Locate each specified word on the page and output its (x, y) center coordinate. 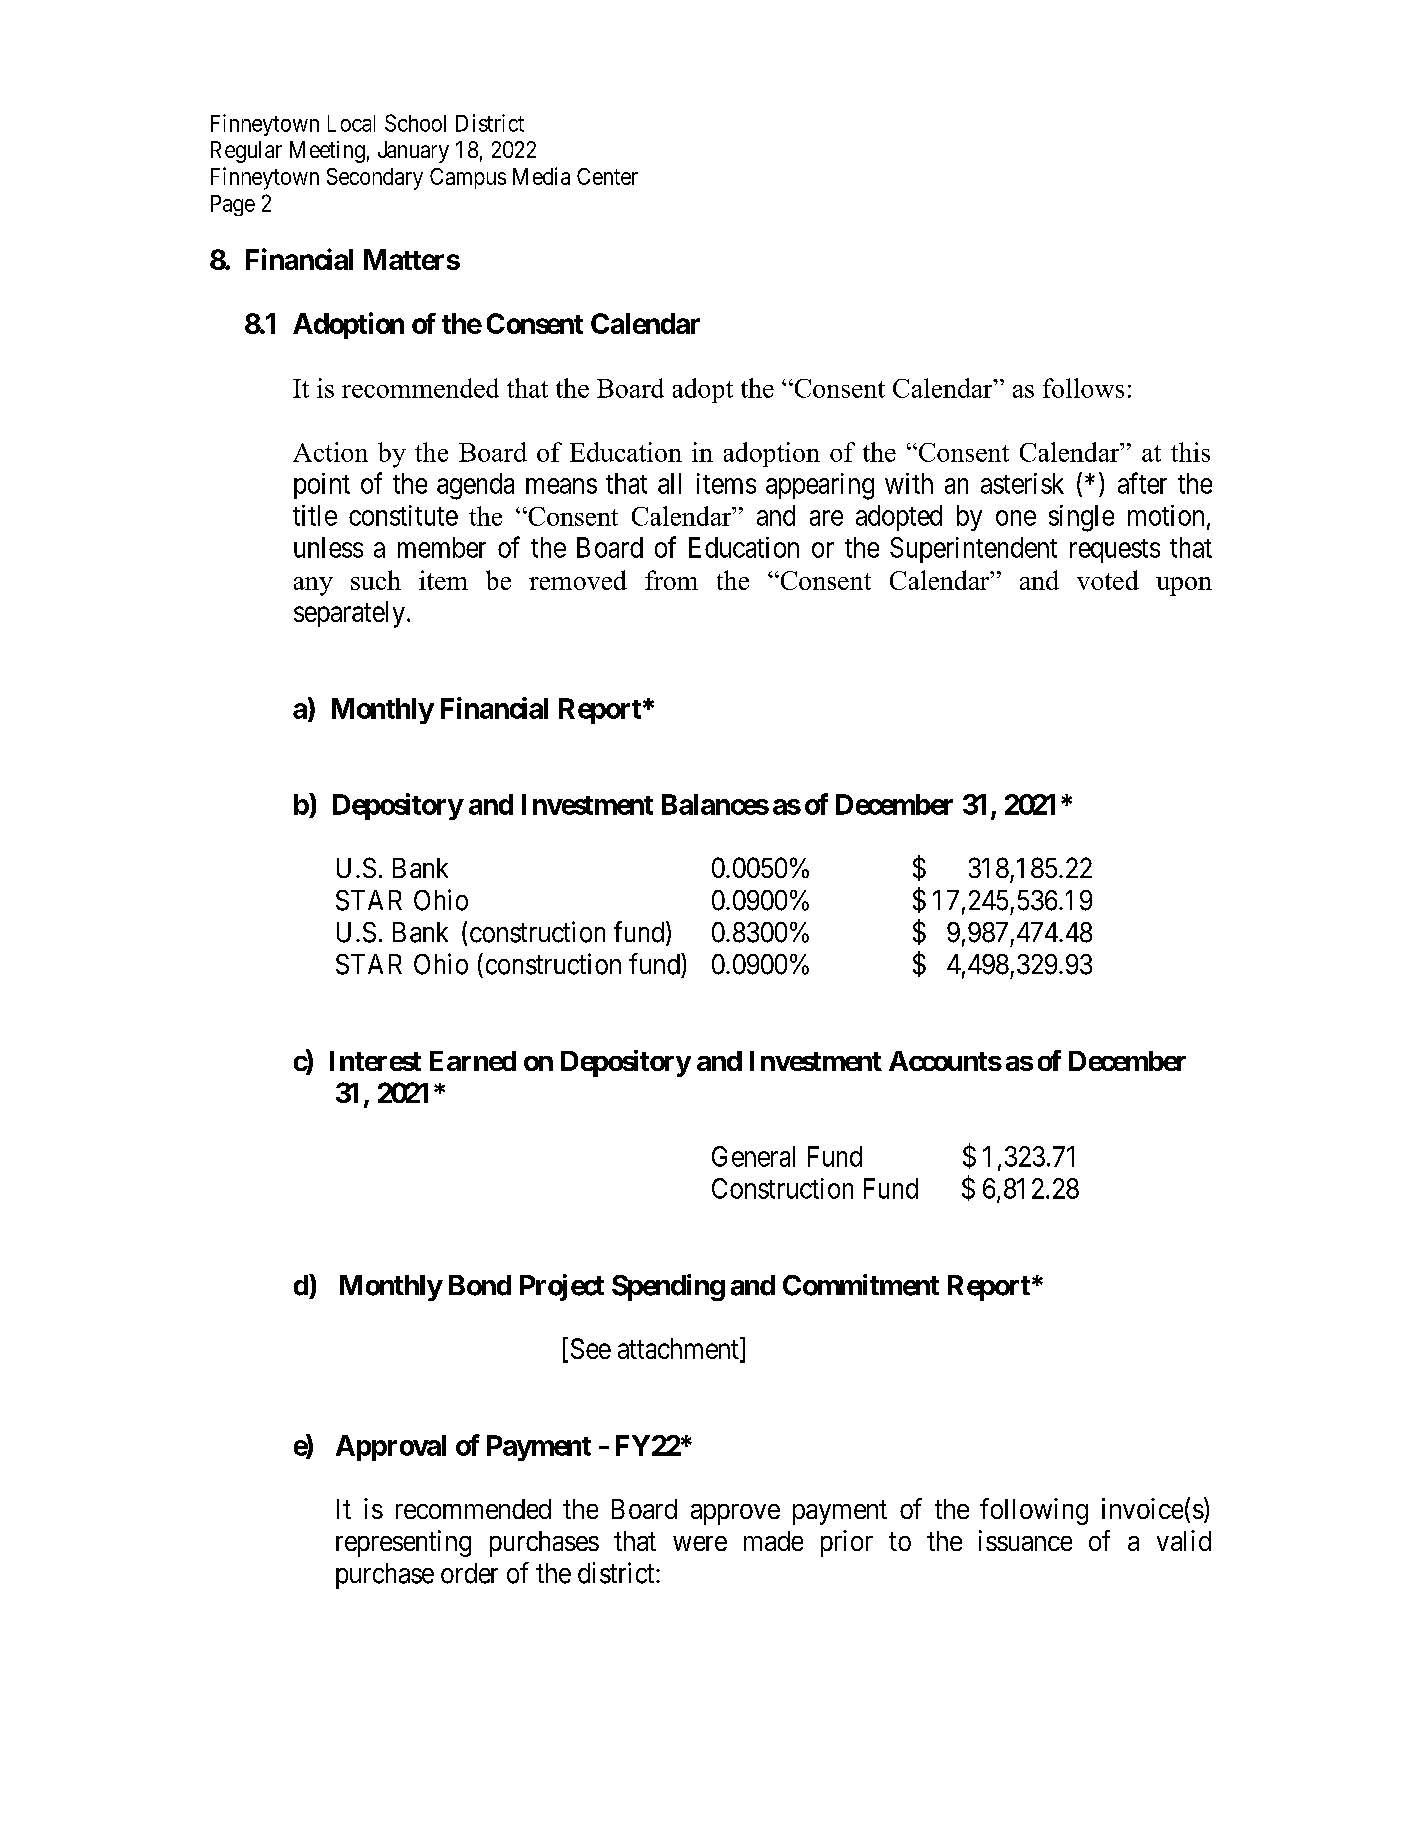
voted (1108, 580)
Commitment (861, 1285)
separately (349, 614)
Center (607, 176)
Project (562, 1287)
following (1034, 1511)
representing (403, 1543)
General (753, 1156)
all (669, 483)
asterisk (1022, 483)
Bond (480, 1285)
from (671, 580)
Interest (375, 1061)
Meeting (327, 152)
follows (1083, 388)
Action (330, 452)
